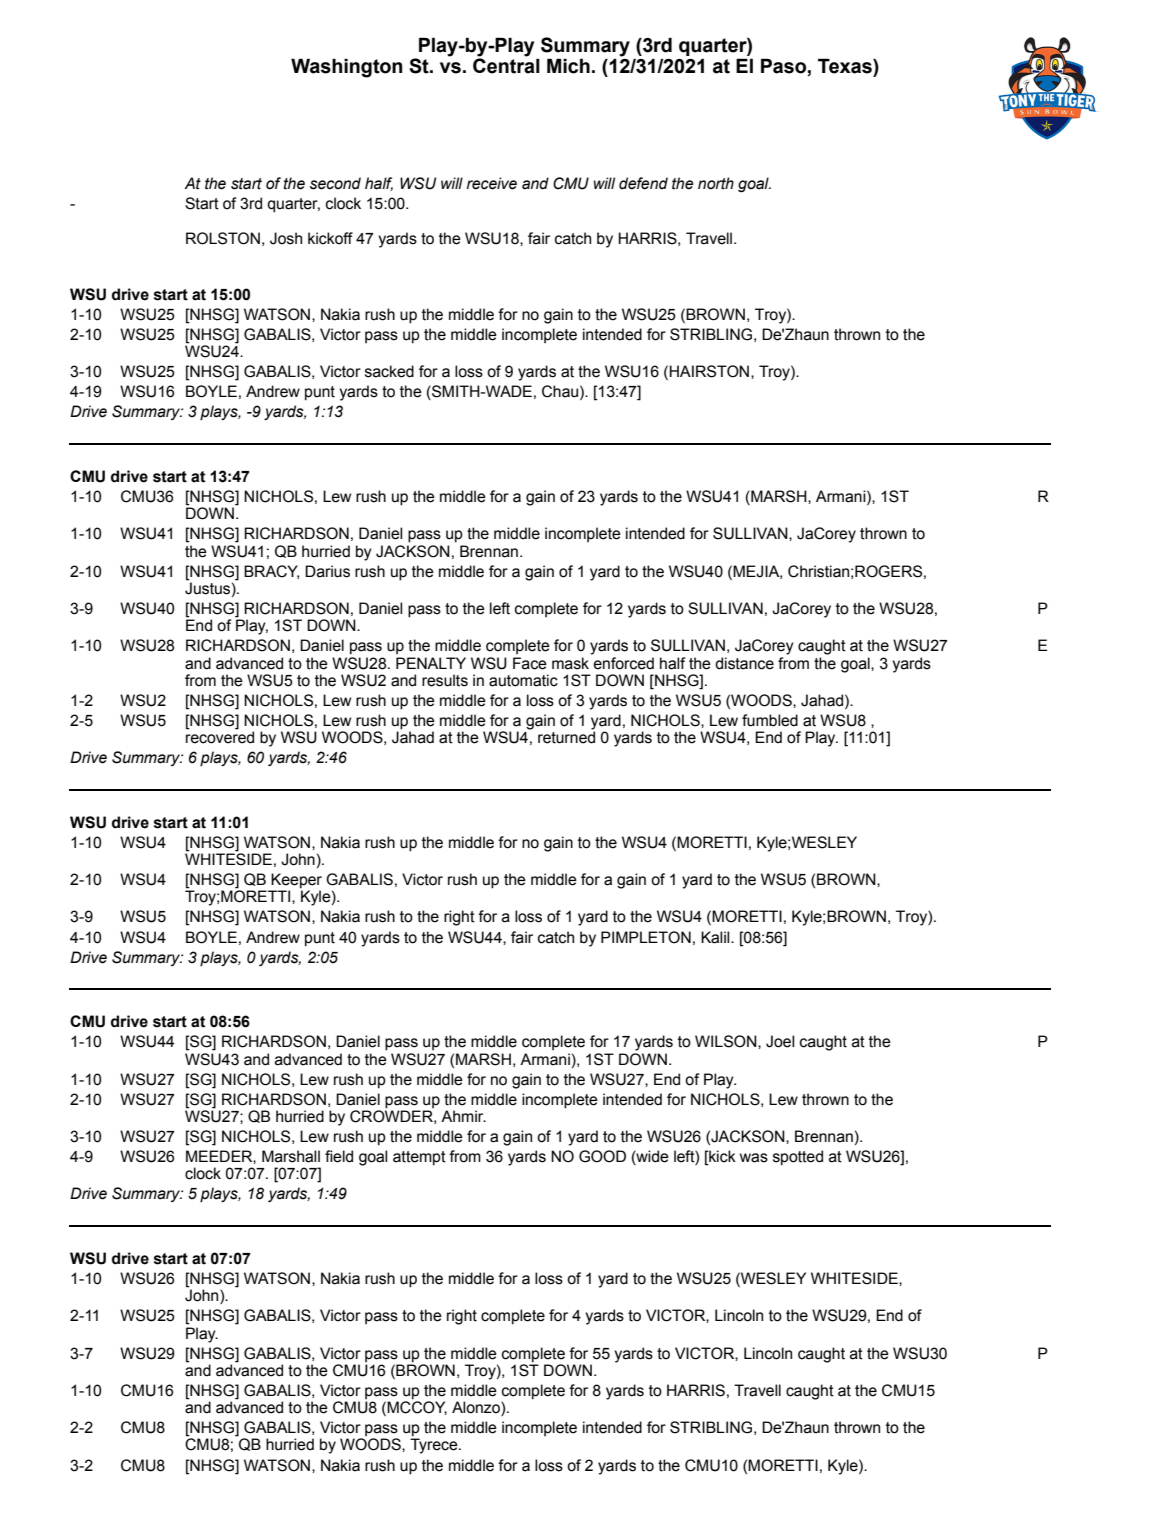 The width and height of the image is (1171, 1515). What do you see at coordinates (846, 66) in the image?
I see `Texas` at bounding box center [846, 66].
